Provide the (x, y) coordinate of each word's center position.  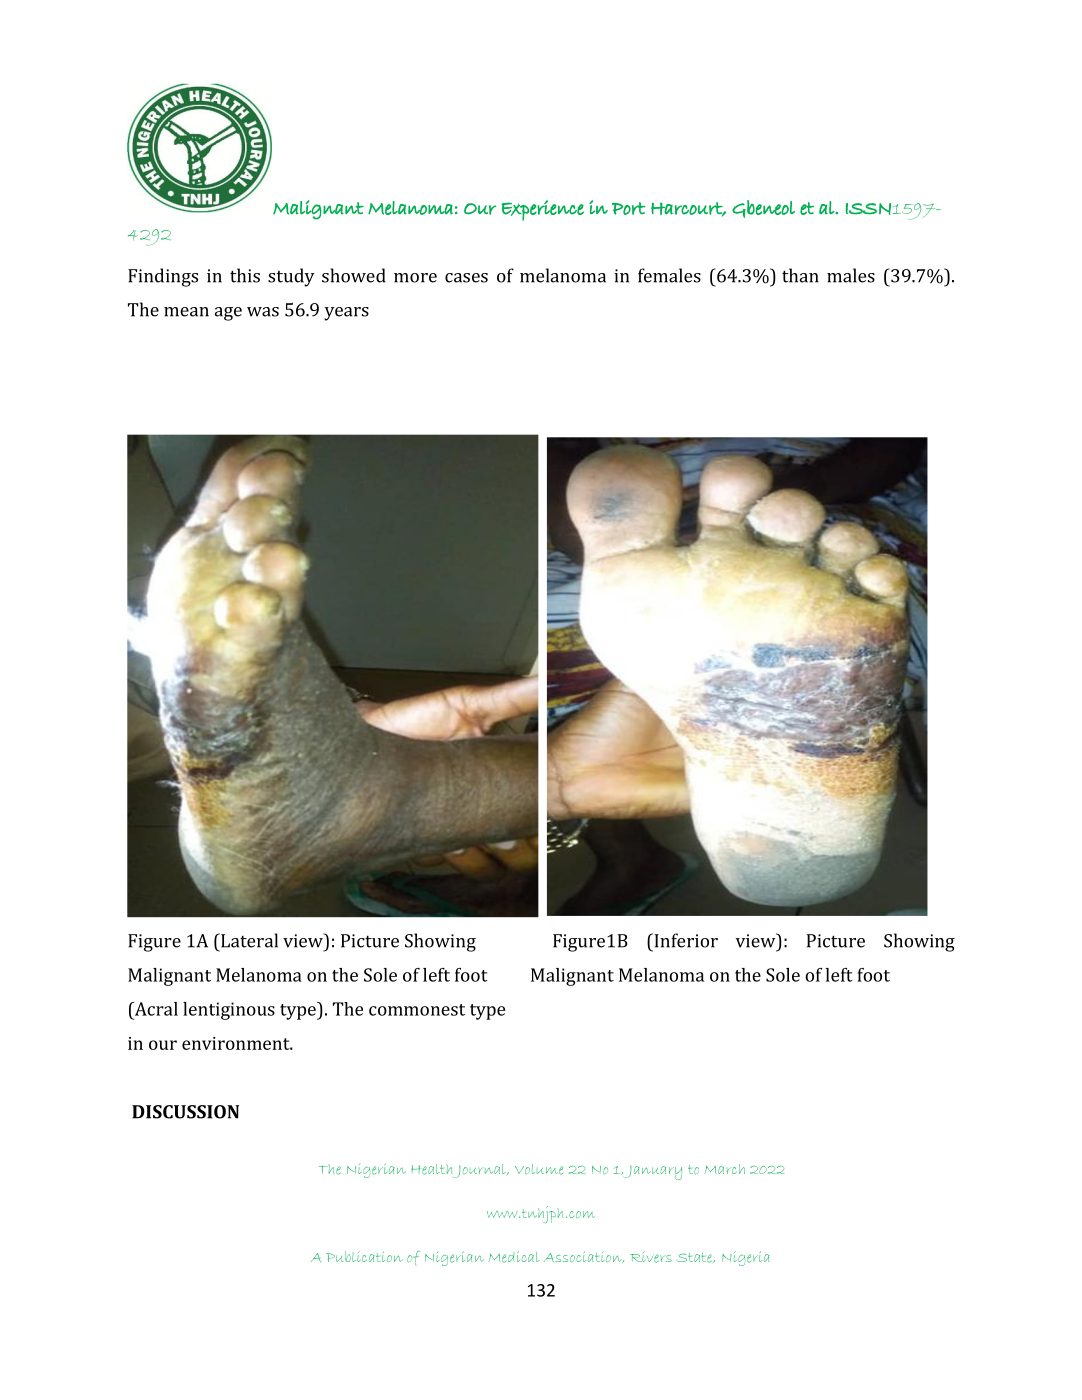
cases (466, 278)
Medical (514, 1257)
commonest (417, 1010)
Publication (364, 1256)
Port (629, 208)
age (228, 314)
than (800, 275)
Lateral (248, 940)
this (245, 275)
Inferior (685, 940)
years (346, 314)
